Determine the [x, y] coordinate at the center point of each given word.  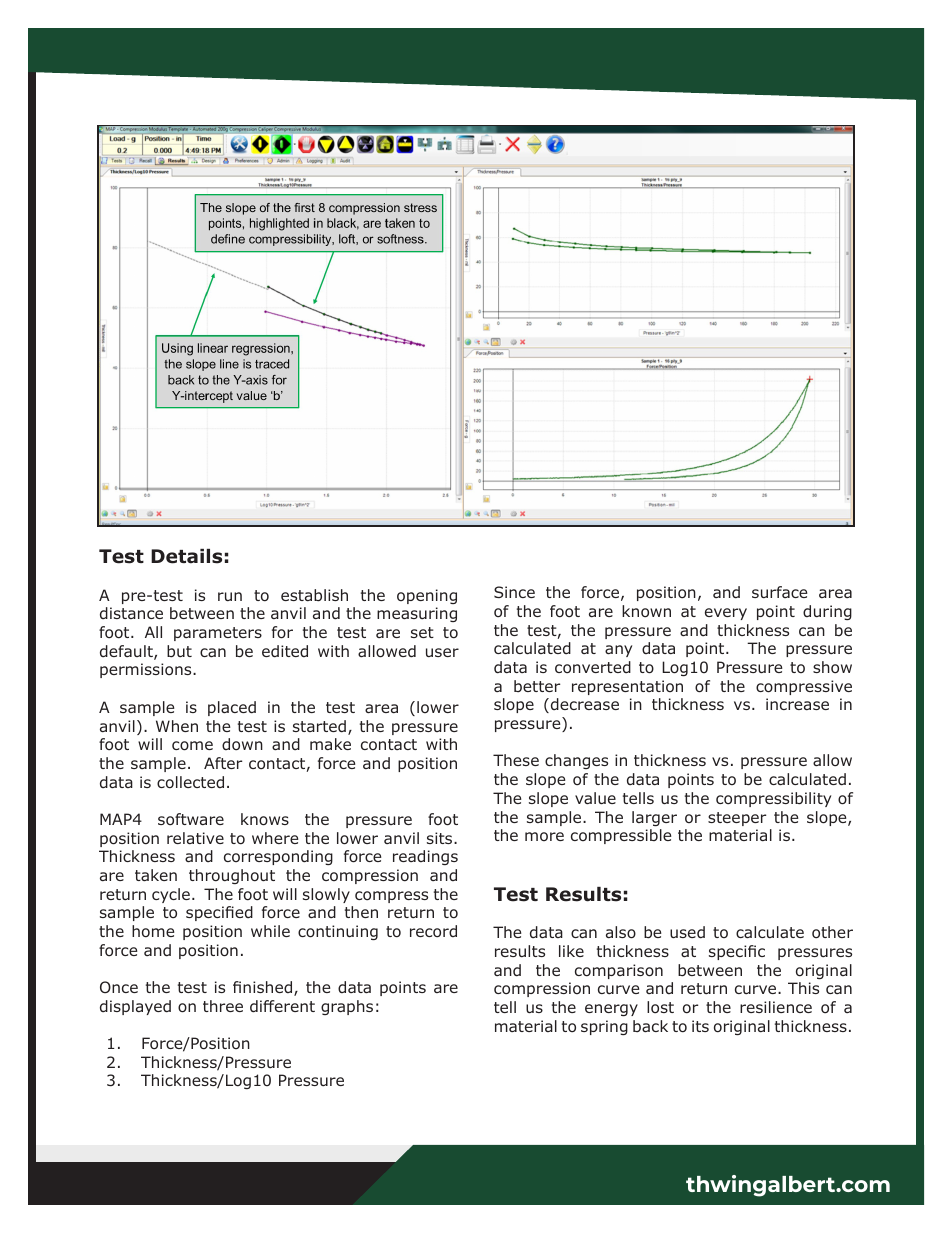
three [223, 1006]
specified [219, 913]
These [516, 760]
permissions [147, 670]
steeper [737, 819]
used [687, 932]
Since [514, 592]
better [537, 686]
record [433, 931]
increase [797, 704]
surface [780, 592]
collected [190, 782]
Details [186, 556]
